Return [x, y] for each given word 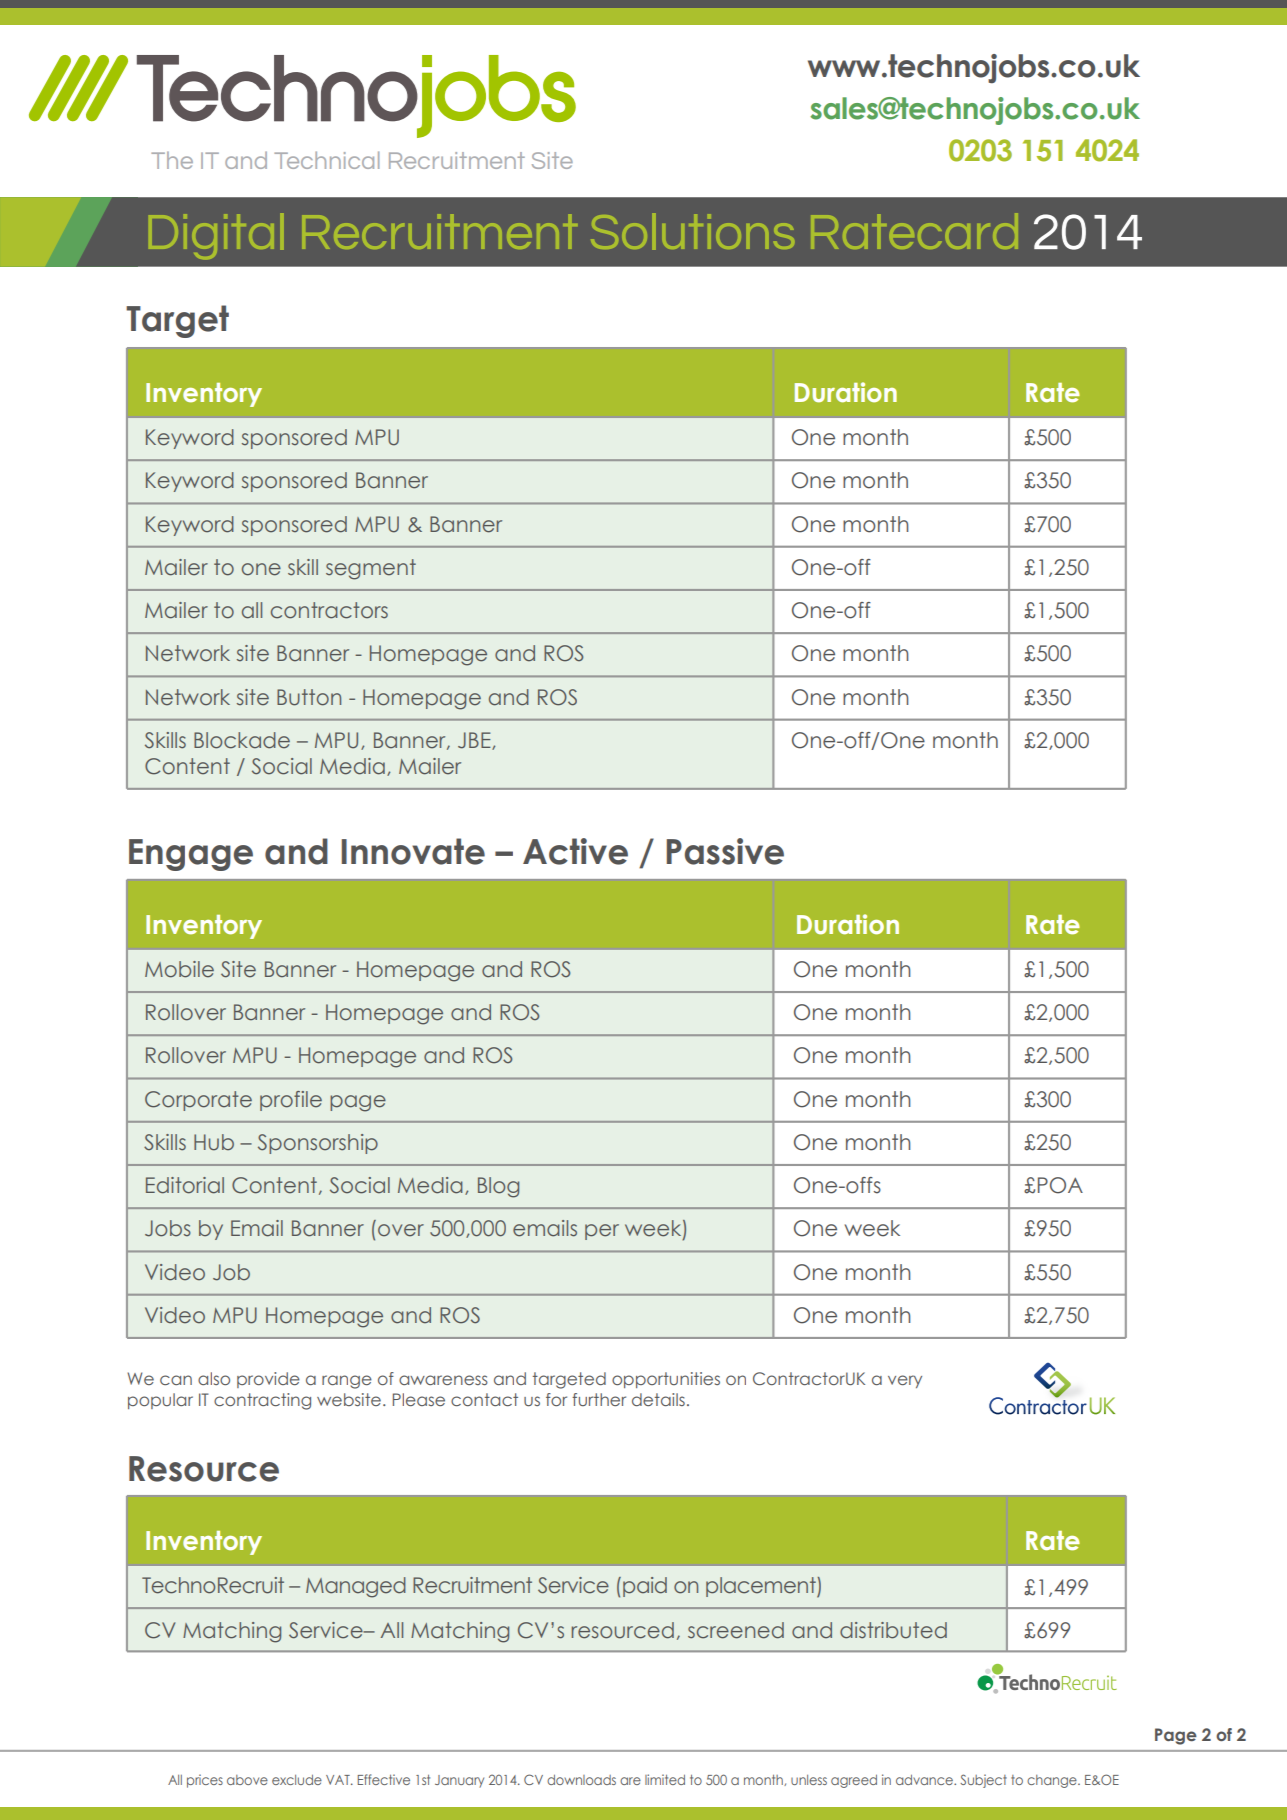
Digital [216, 236]
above [247, 1780]
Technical [326, 160]
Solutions [692, 231]
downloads [581, 1780]
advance [925, 1780]
